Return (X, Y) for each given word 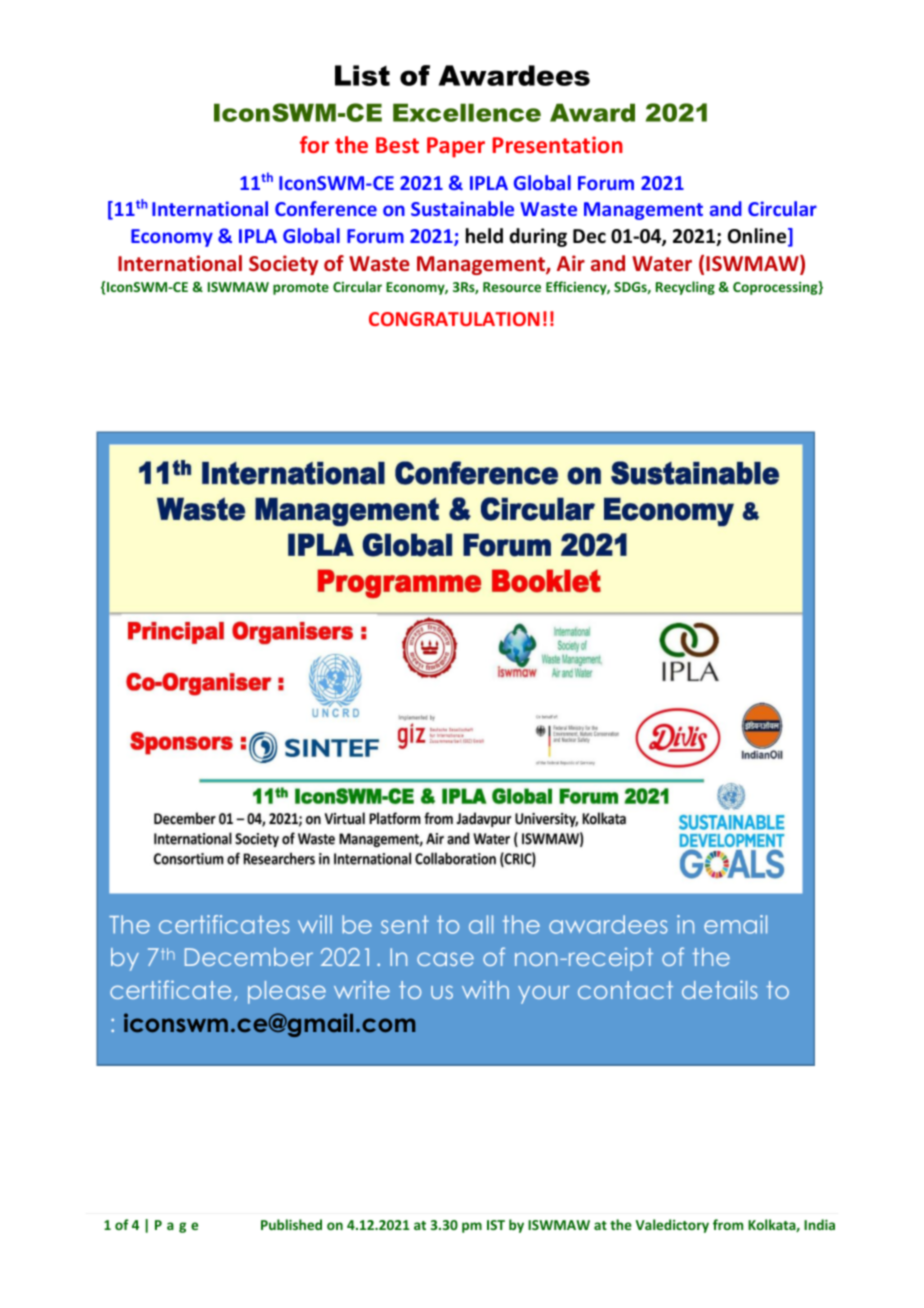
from (728, 1224)
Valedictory (672, 1226)
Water (662, 263)
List (362, 75)
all (481, 924)
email (735, 924)
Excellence (467, 112)
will (315, 924)
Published (291, 1224)
